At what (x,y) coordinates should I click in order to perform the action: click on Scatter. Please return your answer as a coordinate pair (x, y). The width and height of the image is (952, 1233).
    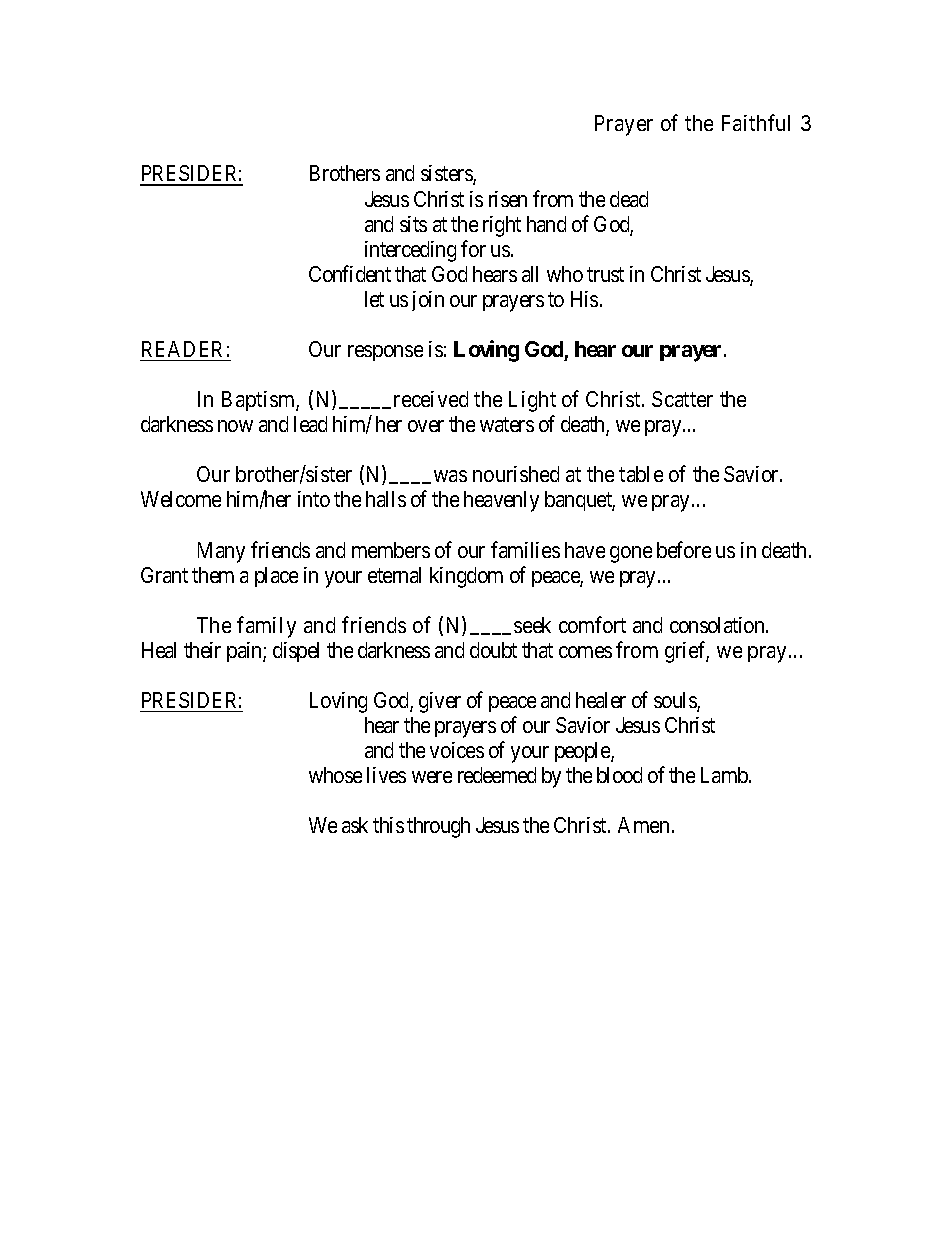
    Looking at the image, I should click on (682, 399).
